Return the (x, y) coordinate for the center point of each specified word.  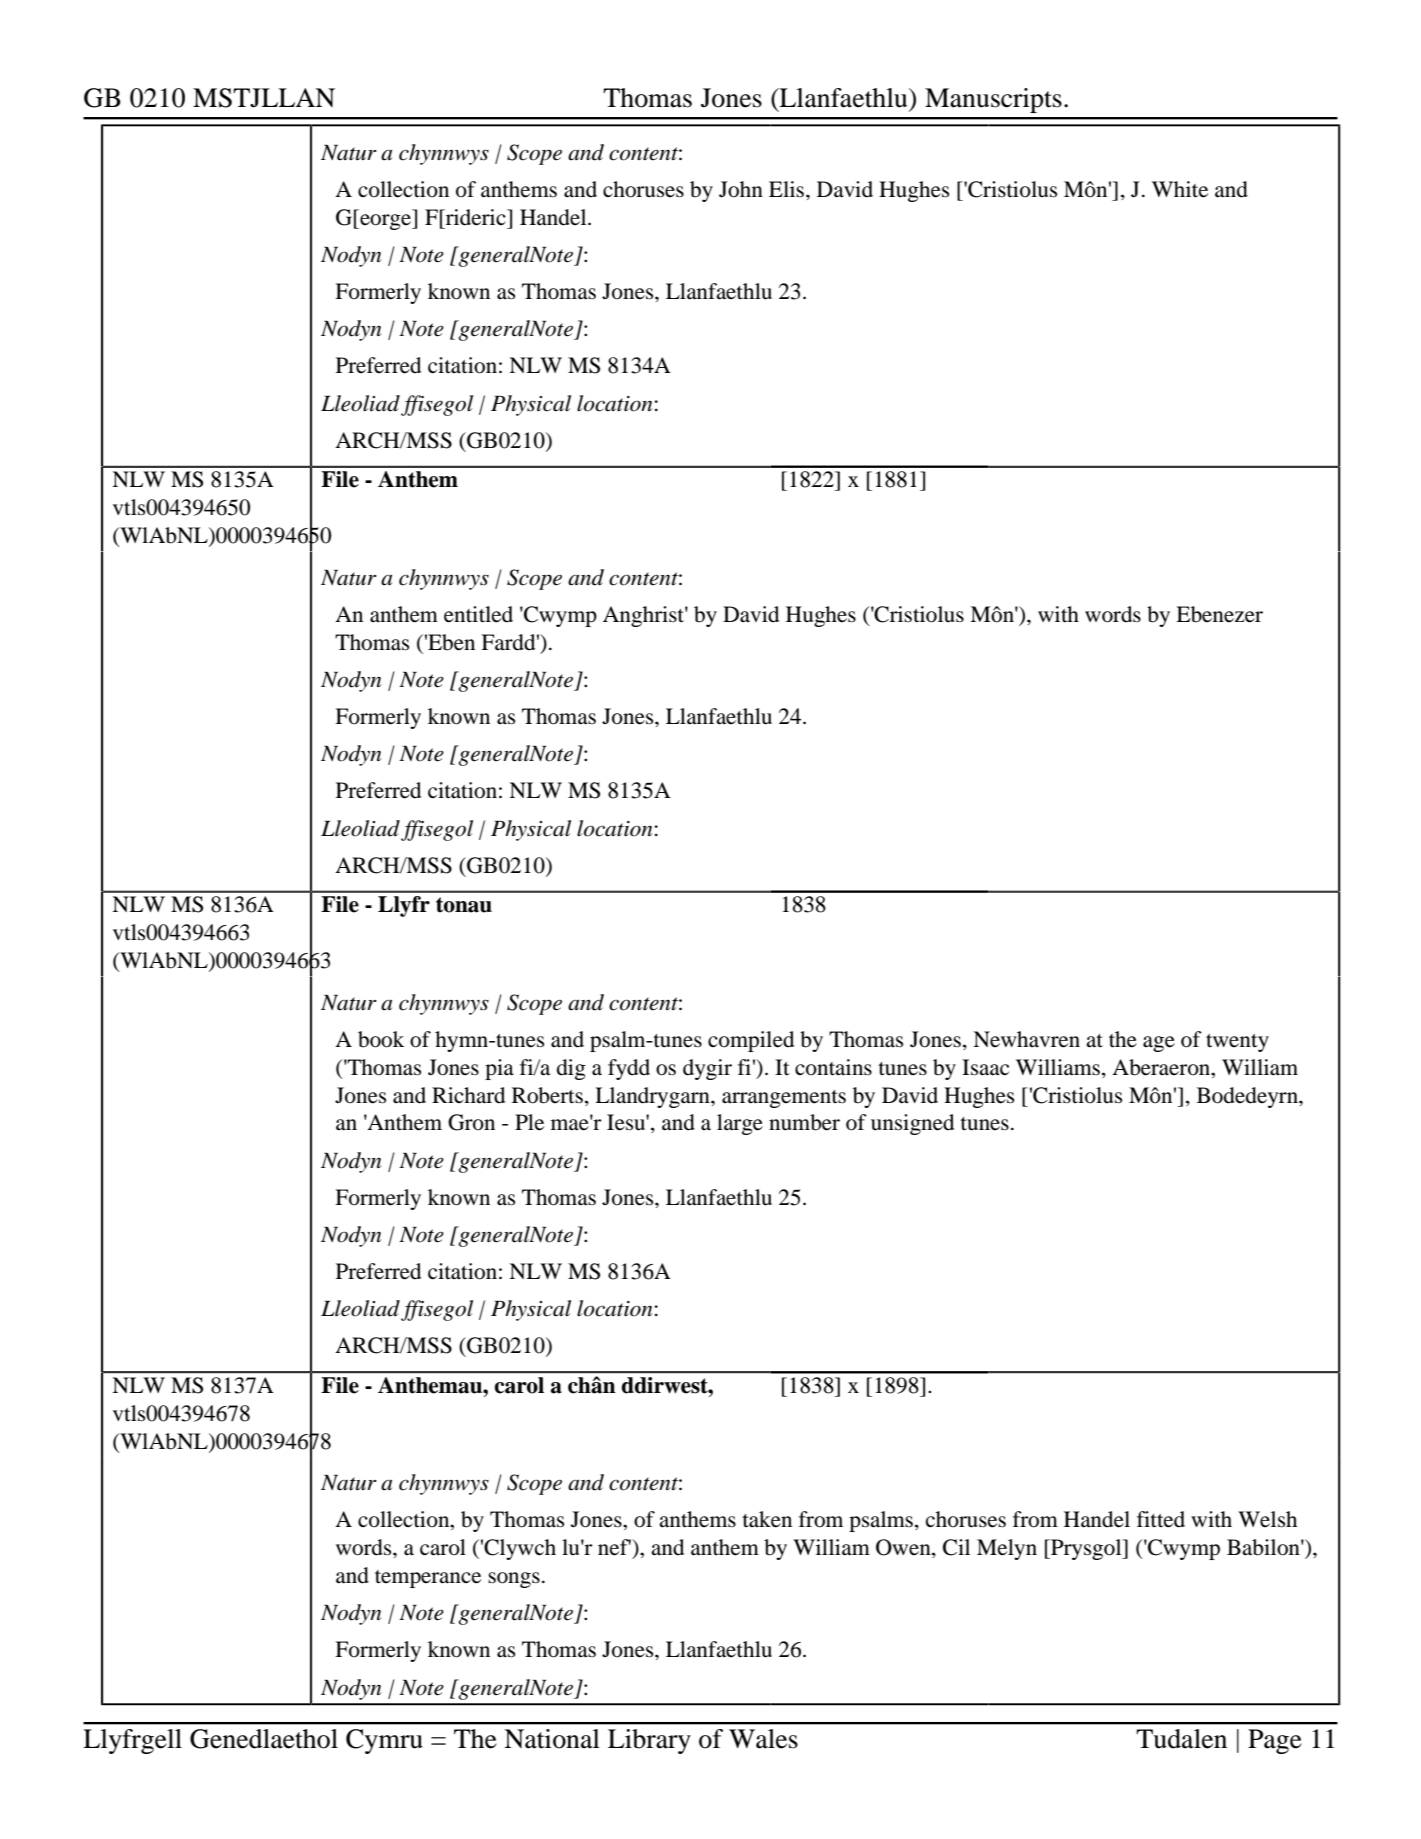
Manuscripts (993, 100)
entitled (478, 614)
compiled (751, 1041)
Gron (471, 1122)
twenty (1237, 1043)
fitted (1161, 1519)
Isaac (985, 1067)
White (1180, 189)
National (552, 1739)
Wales (763, 1739)
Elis (788, 189)
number (804, 1122)
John (741, 189)
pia (499, 1069)
